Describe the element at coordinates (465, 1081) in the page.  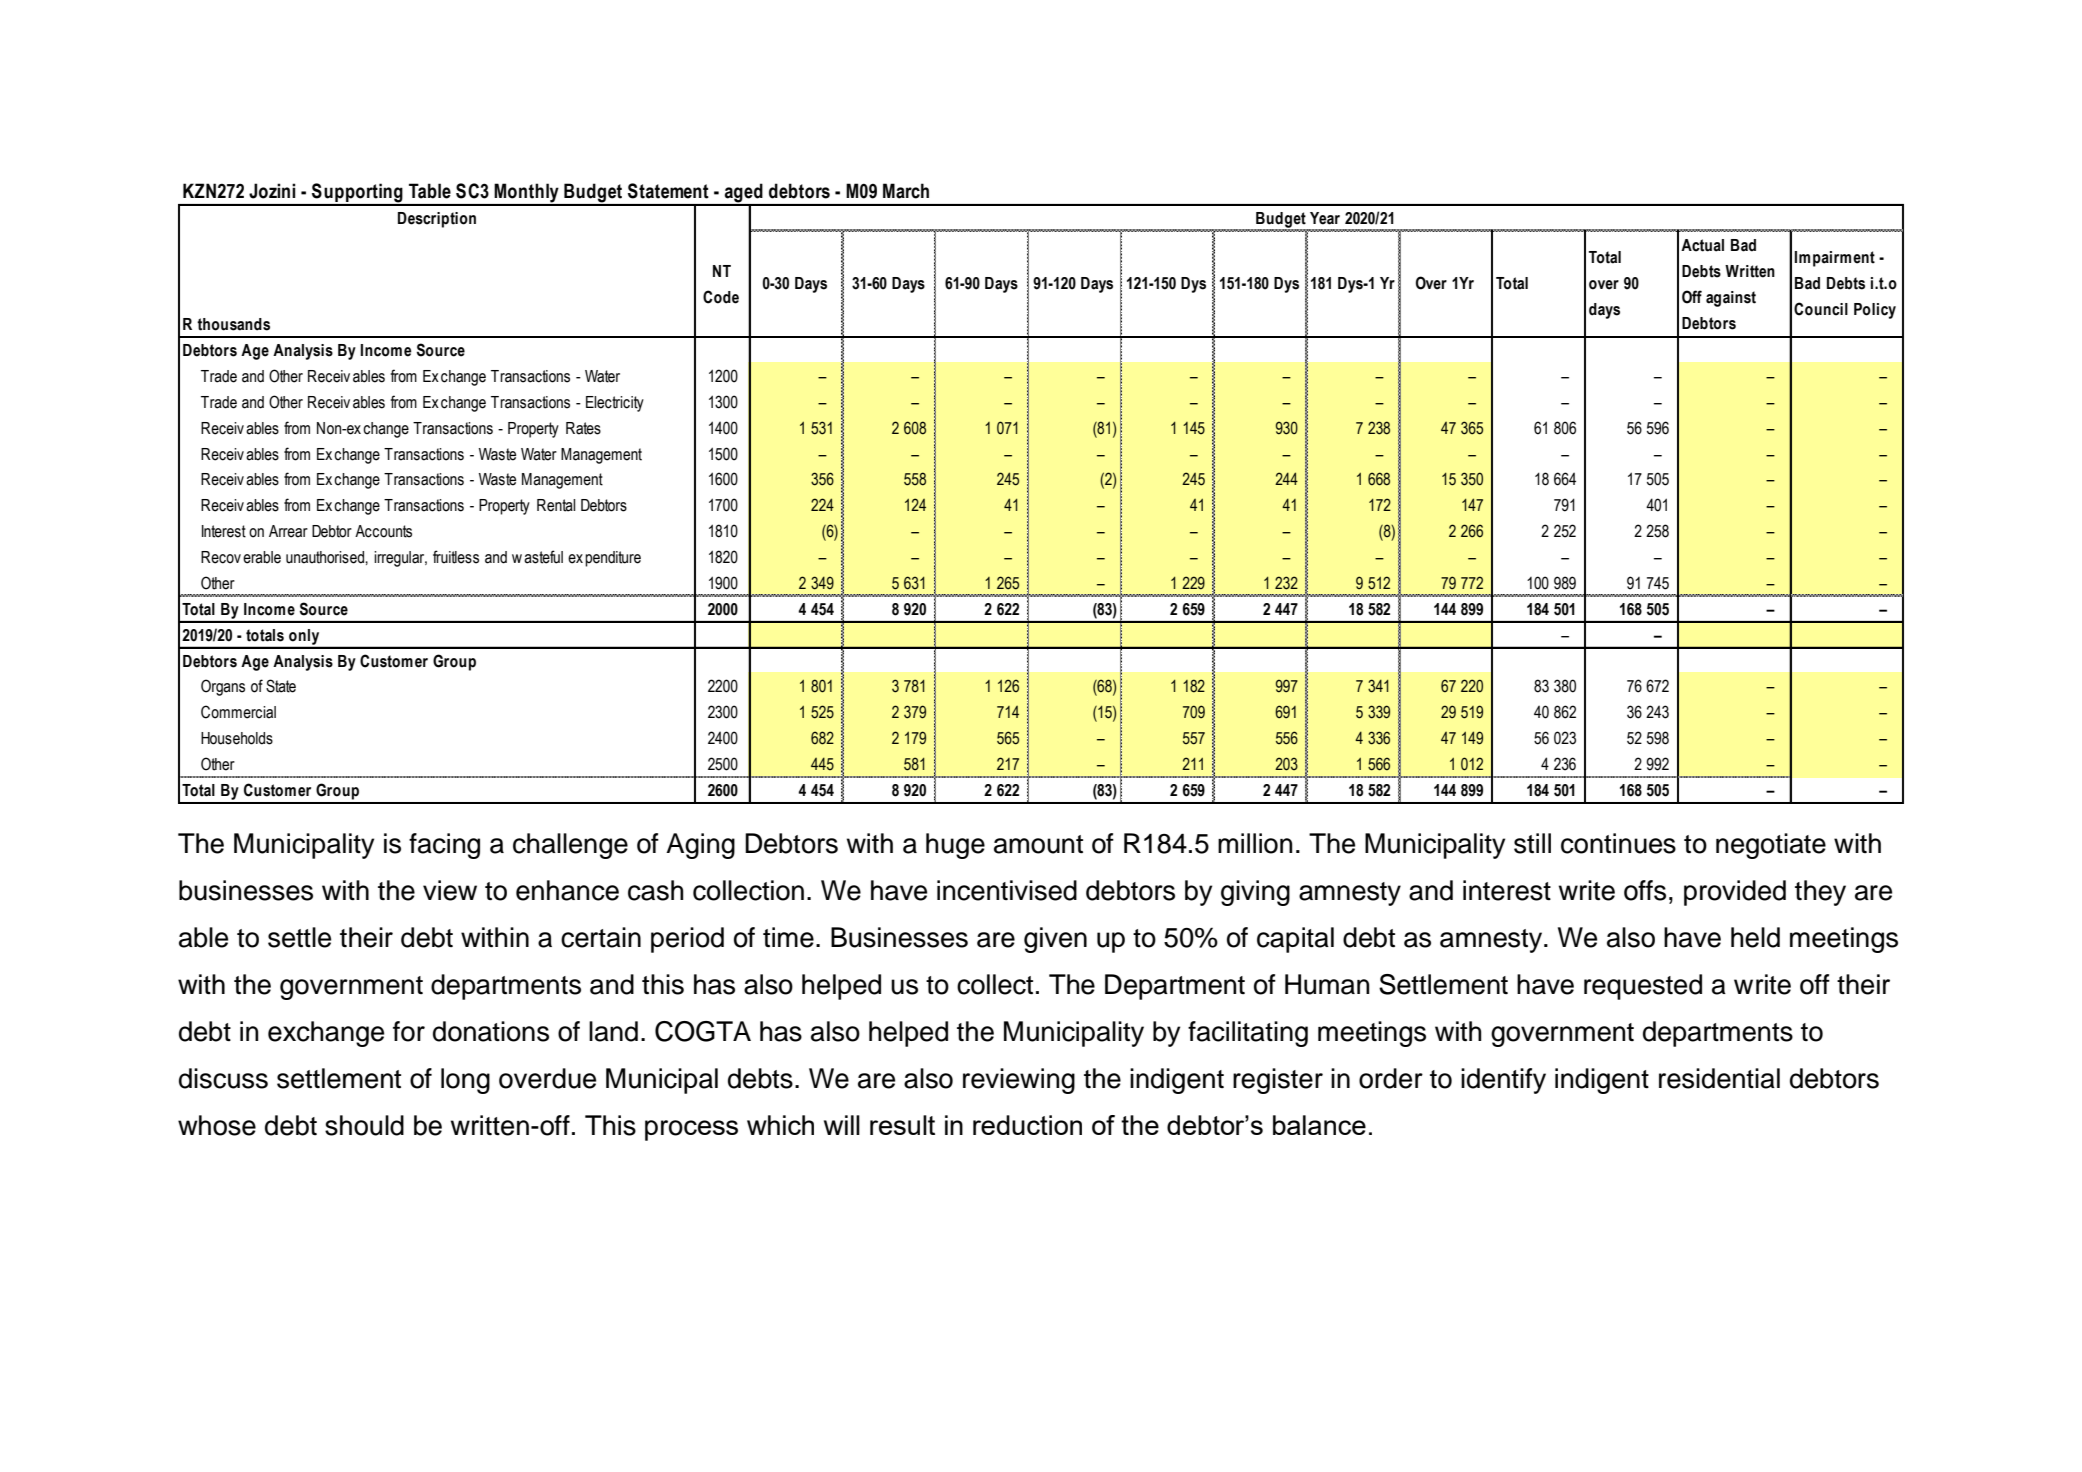
I see `long` at that location.
